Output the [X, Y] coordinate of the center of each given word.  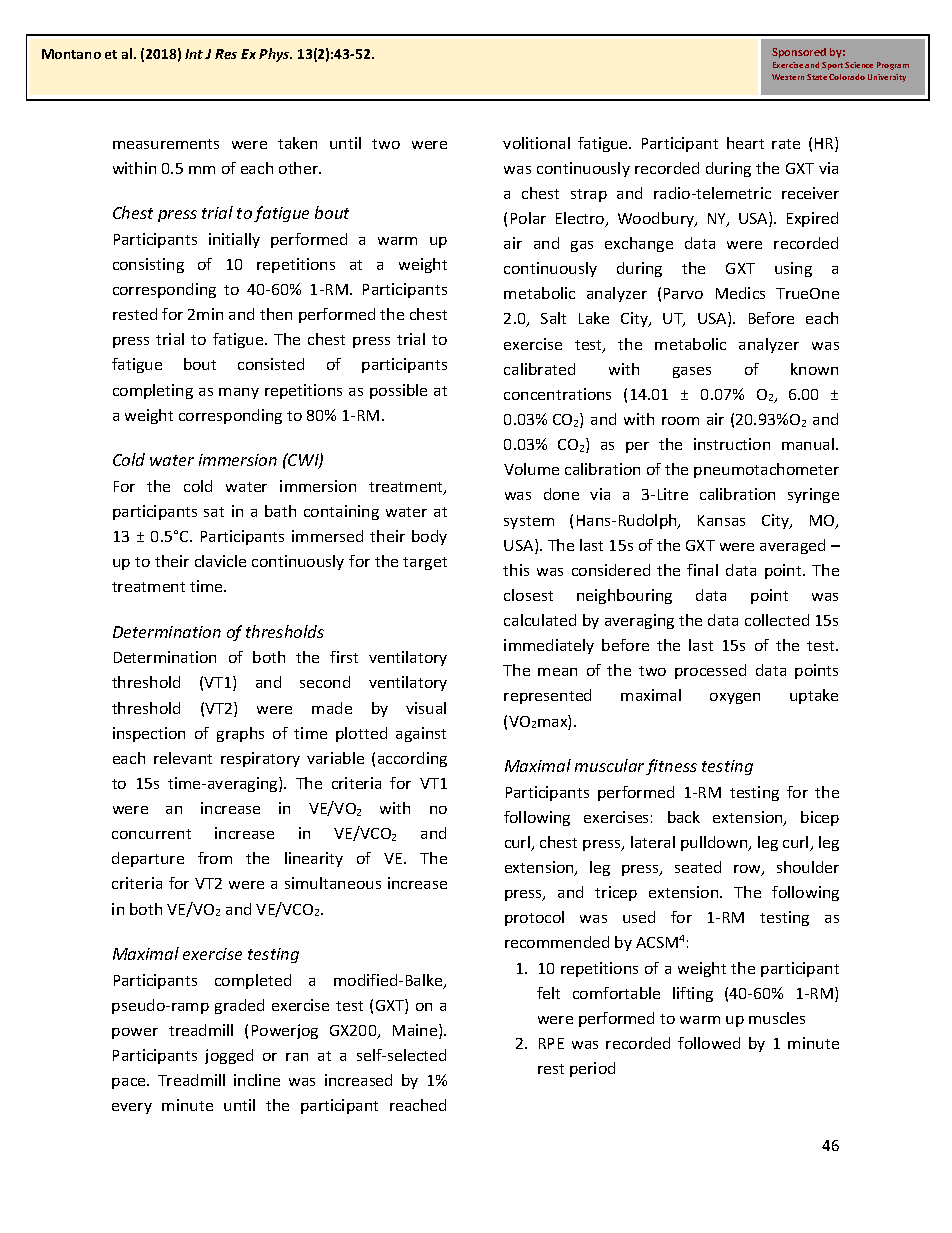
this [516, 570]
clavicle [220, 561]
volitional [536, 143]
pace [130, 1083]
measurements [166, 144]
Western [788, 77]
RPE [551, 1043]
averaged [792, 546]
